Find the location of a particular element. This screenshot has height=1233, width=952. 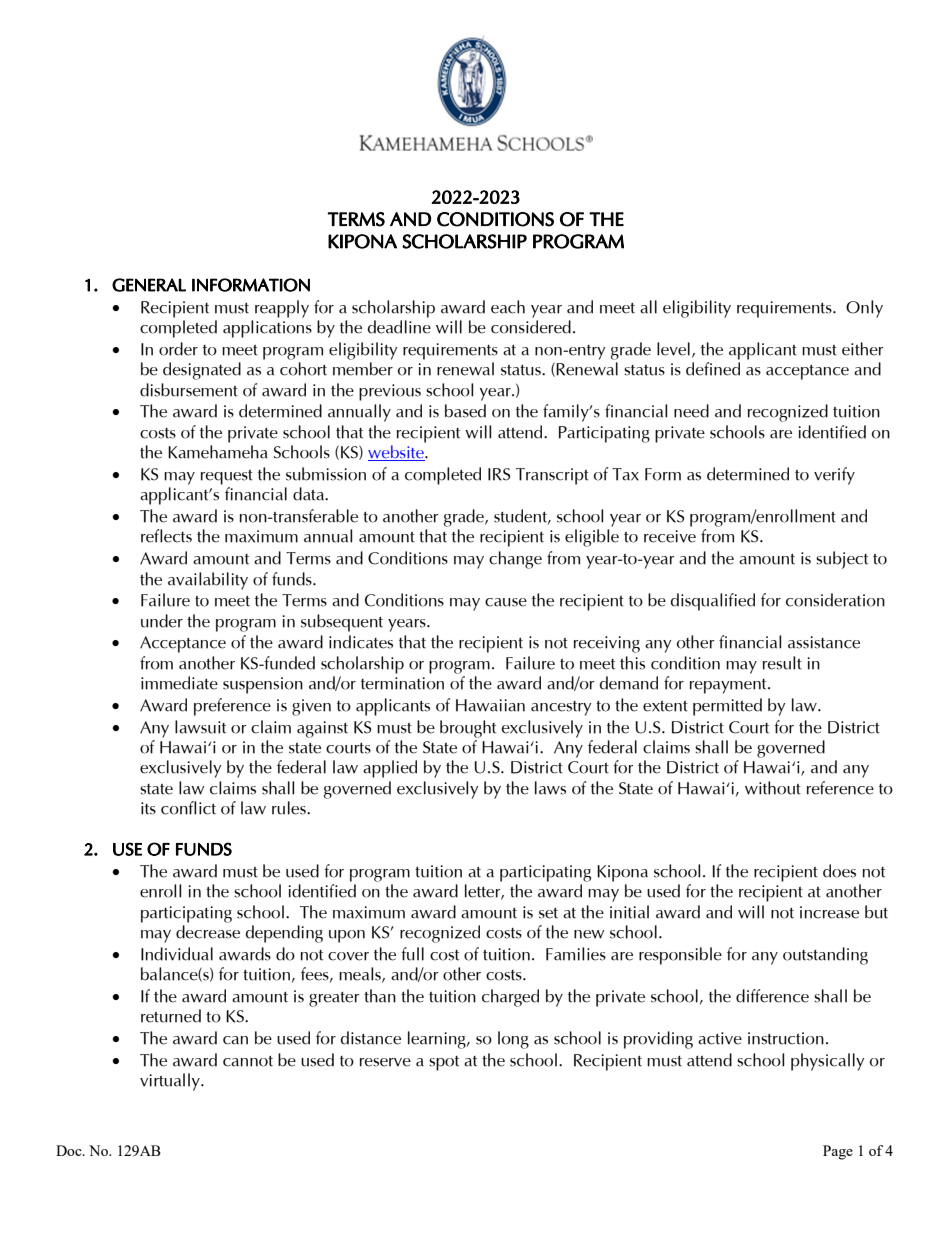

each is located at coordinates (508, 307).
